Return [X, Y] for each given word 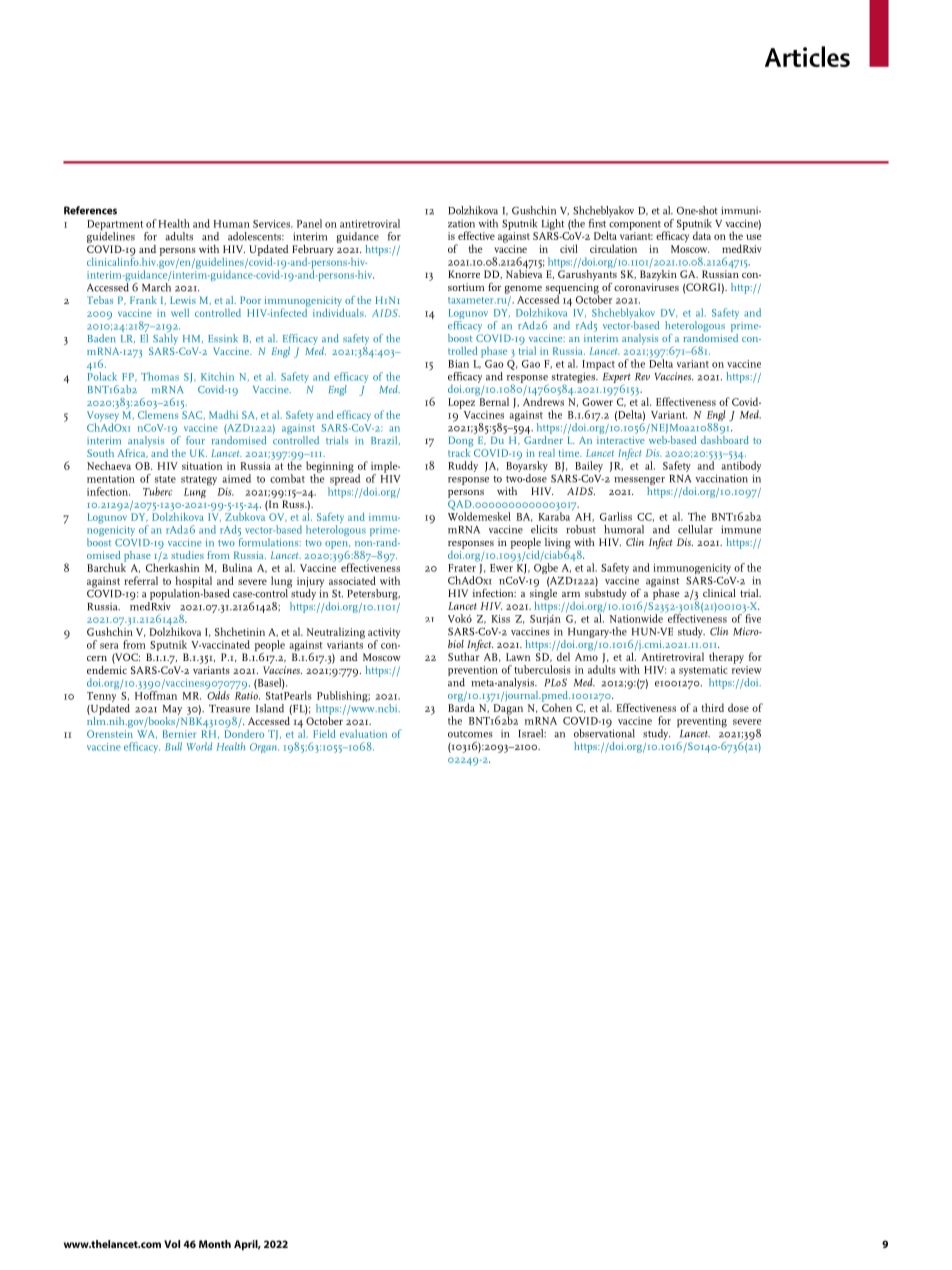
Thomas [160, 376]
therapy [726, 658]
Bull [173, 746]
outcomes [470, 734]
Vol [172, 1244]
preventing [702, 722]
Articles [807, 56]
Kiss [500, 619]
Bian [458, 364]
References [90, 210]
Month [215, 1244]
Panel [309, 223]
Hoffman [156, 695]
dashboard [725, 438]
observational [604, 732]
